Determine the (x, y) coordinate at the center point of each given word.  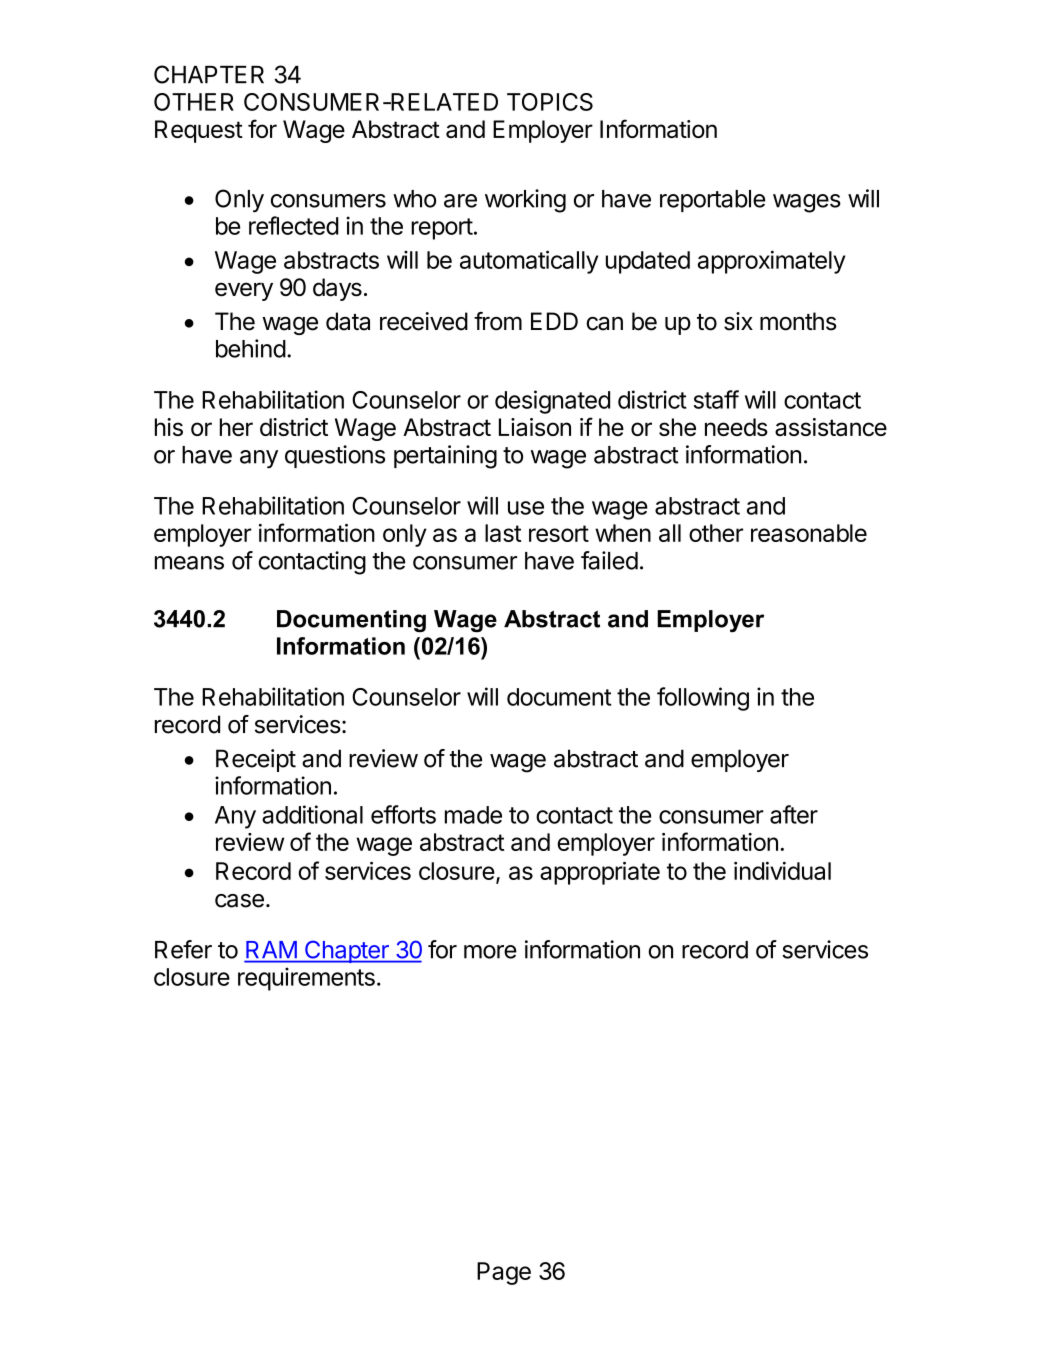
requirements (306, 979)
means (189, 563)
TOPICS (550, 102)
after (794, 814)
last (503, 533)
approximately (771, 262)
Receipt (256, 760)
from (498, 321)
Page (504, 1273)
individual (782, 871)
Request (199, 131)
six (738, 321)
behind (251, 348)
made (473, 815)
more (490, 952)
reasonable (809, 533)
